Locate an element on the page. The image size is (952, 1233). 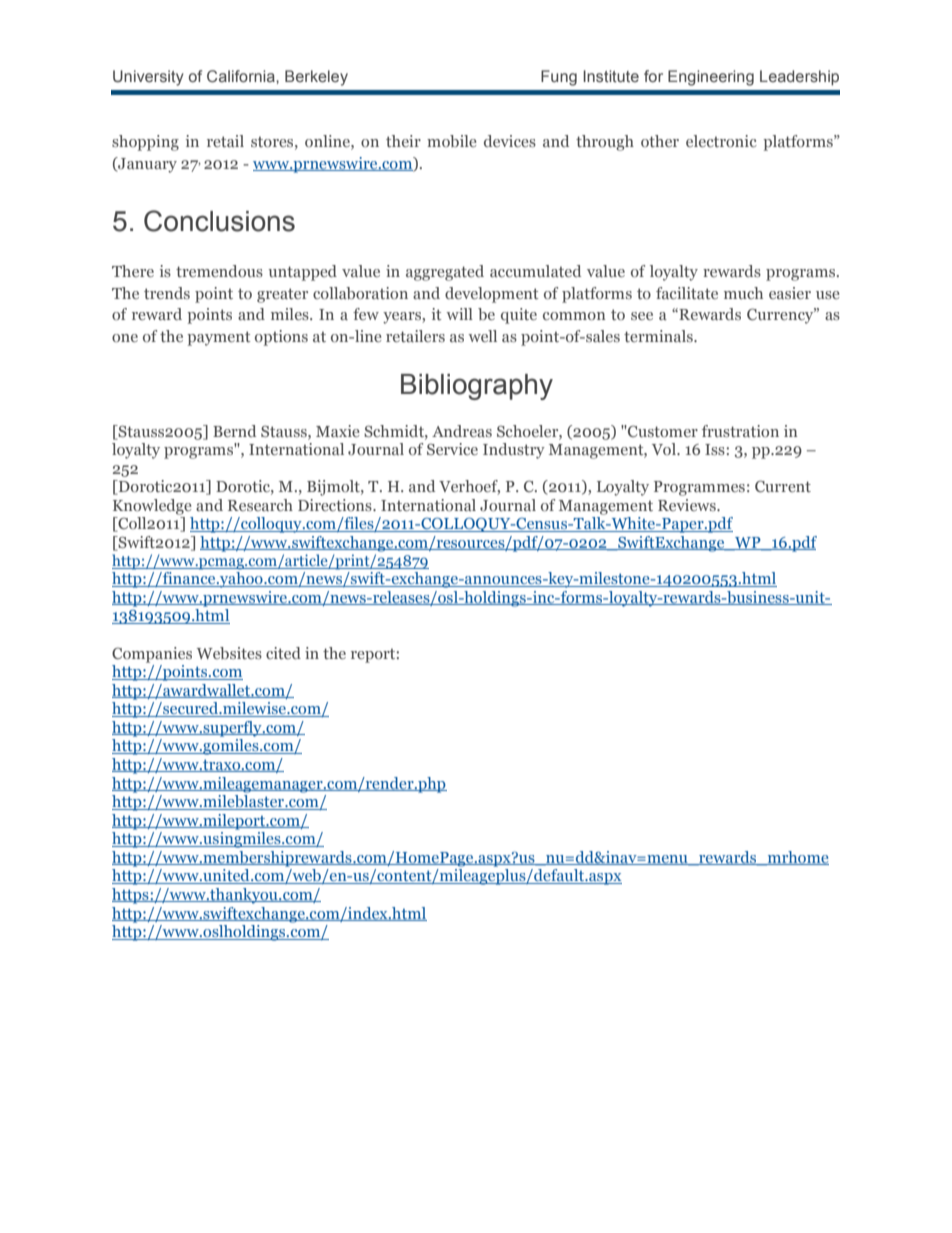
Fung is located at coordinates (559, 78).
